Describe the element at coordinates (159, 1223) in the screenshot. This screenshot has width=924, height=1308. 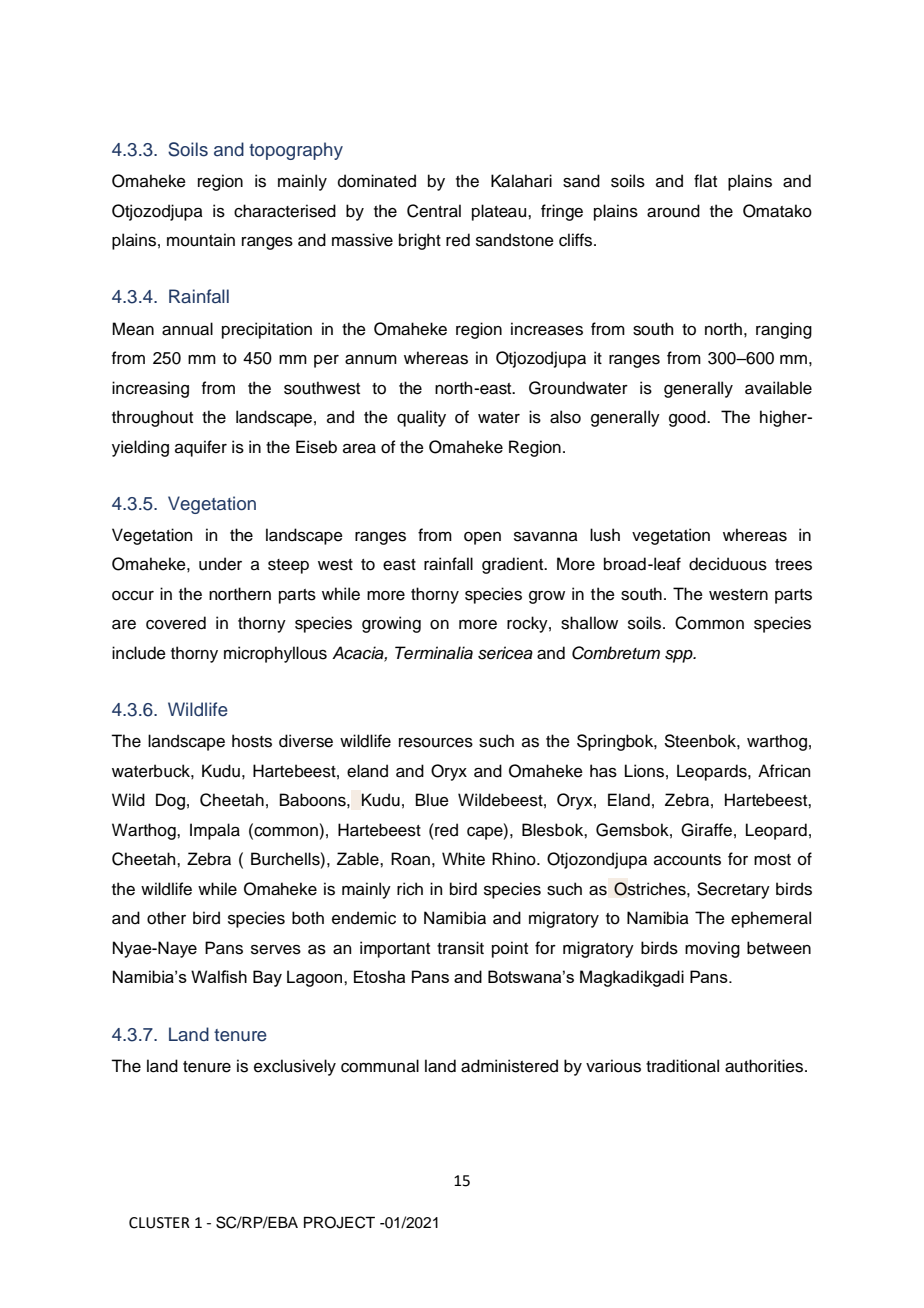
I see `CLUSTER` at that location.
